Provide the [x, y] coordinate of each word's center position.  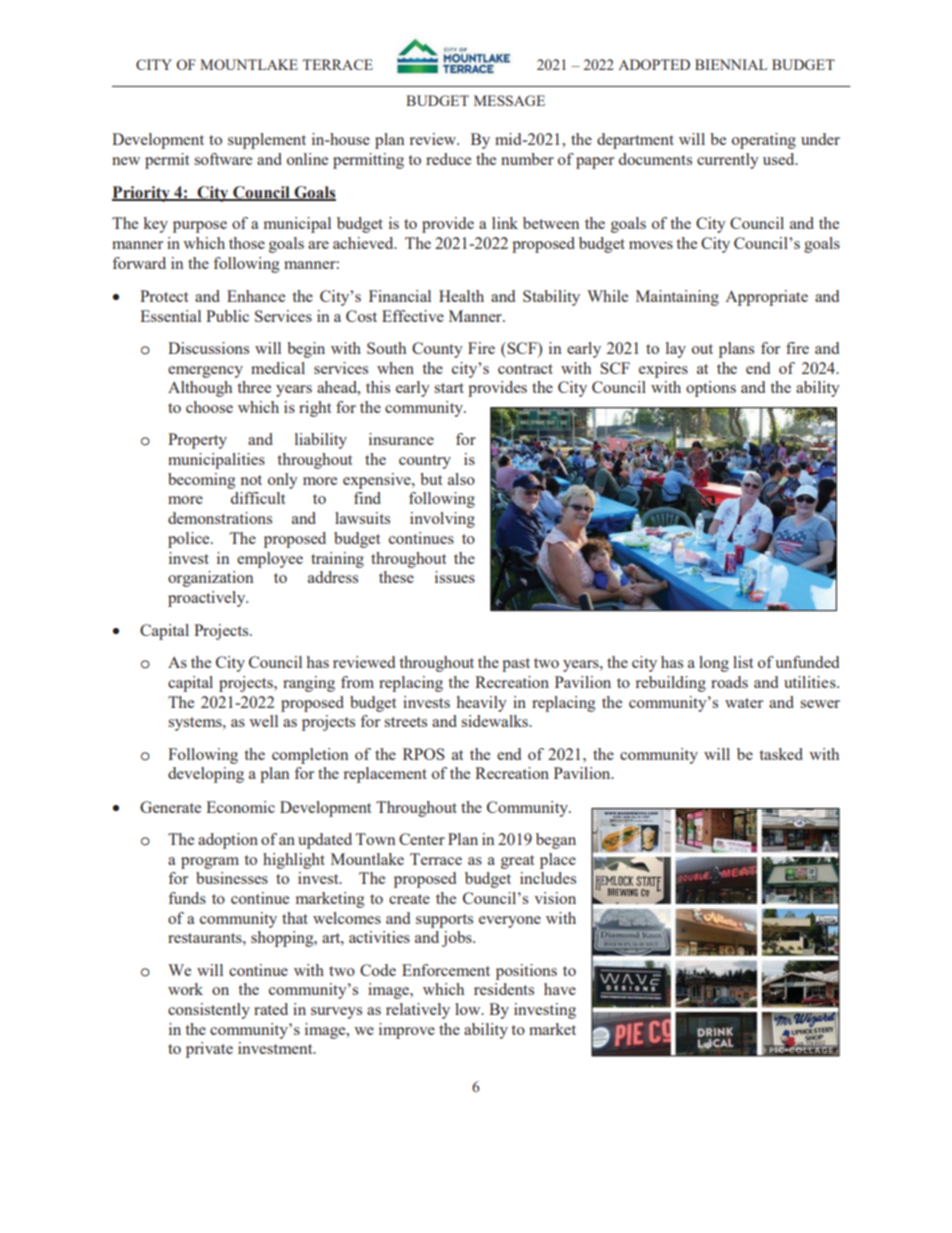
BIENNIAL [731, 64]
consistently [209, 1011]
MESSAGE [509, 100]
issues [455, 577]
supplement [267, 141]
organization [210, 579]
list [743, 662]
